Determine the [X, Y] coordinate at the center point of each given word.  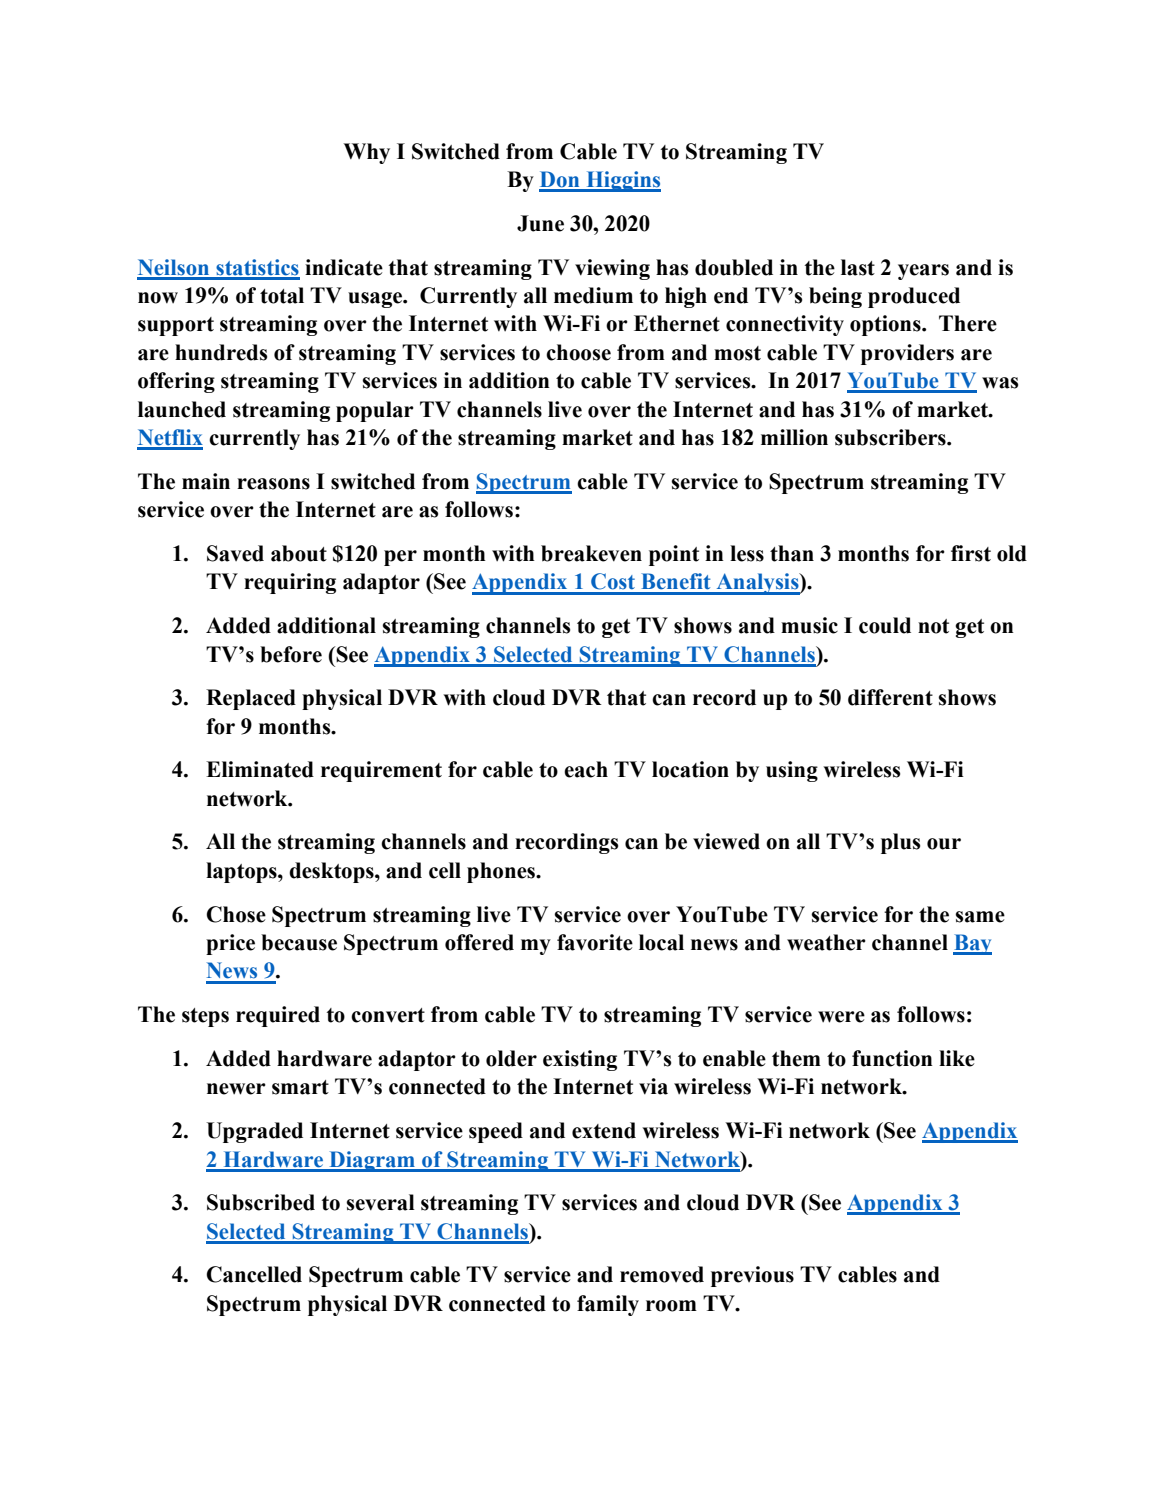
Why [366, 153]
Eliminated [260, 769]
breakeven [591, 553]
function [892, 1058]
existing [580, 1060]
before [291, 654]
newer [236, 1089]
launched [182, 409]
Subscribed [261, 1202]
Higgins [622, 181]
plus [900, 843]
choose [578, 352]
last [858, 267]
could [885, 625]
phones [502, 872]
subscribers [891, 437]
